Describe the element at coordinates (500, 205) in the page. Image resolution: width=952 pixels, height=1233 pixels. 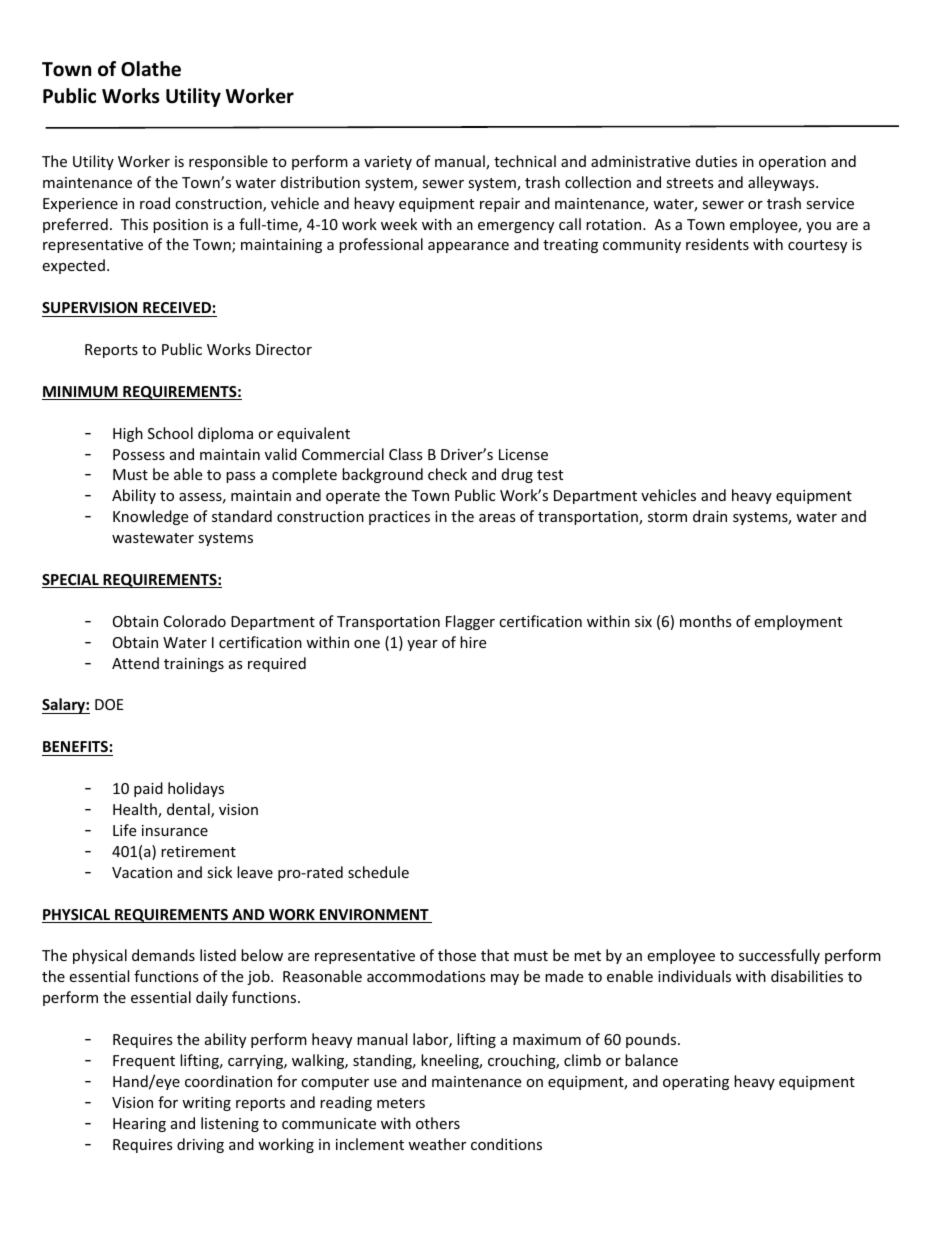
I see `repair` at that location.
